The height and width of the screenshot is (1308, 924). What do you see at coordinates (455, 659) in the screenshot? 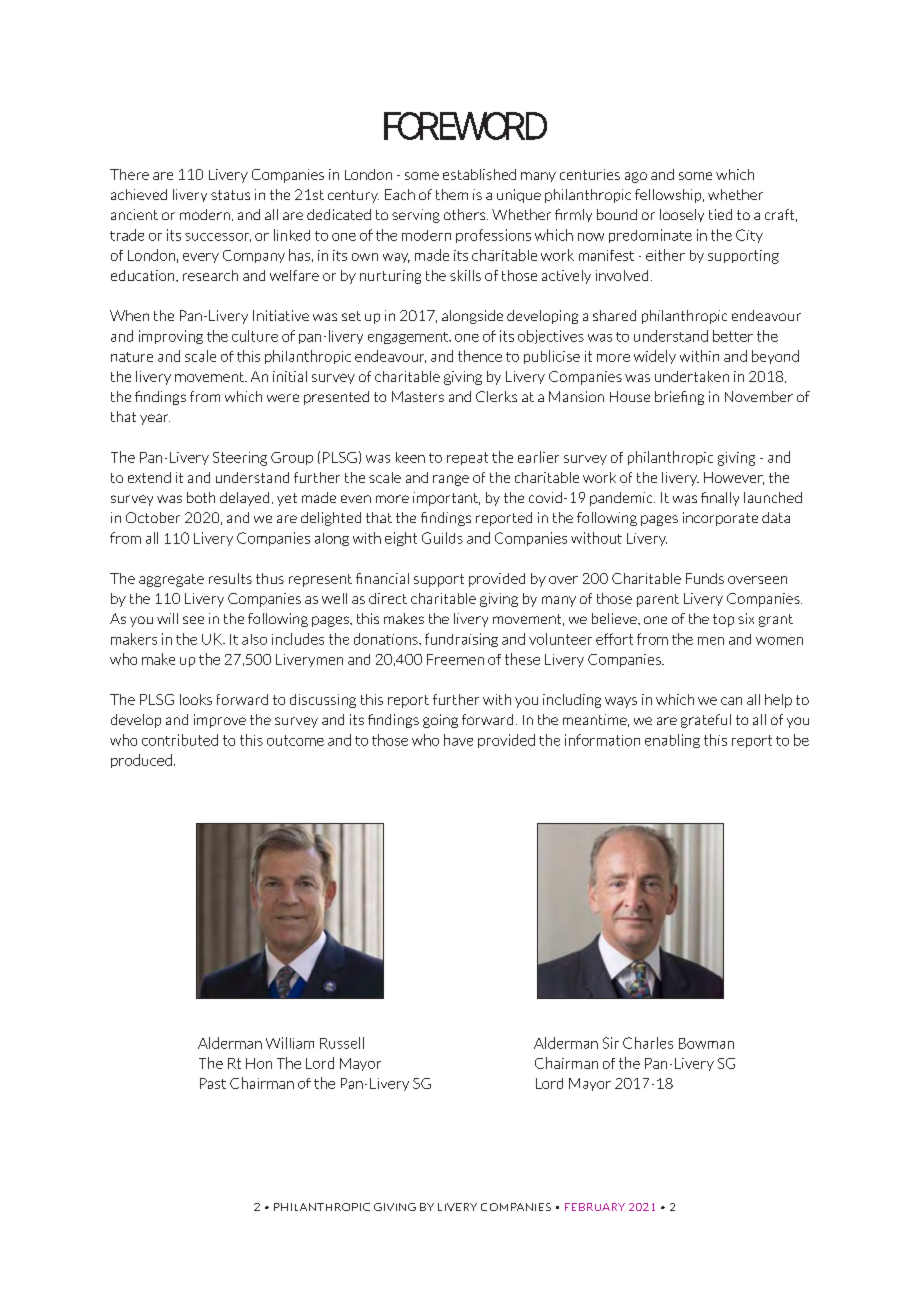
I see `Freemen` at bounding box center [455, 659].
